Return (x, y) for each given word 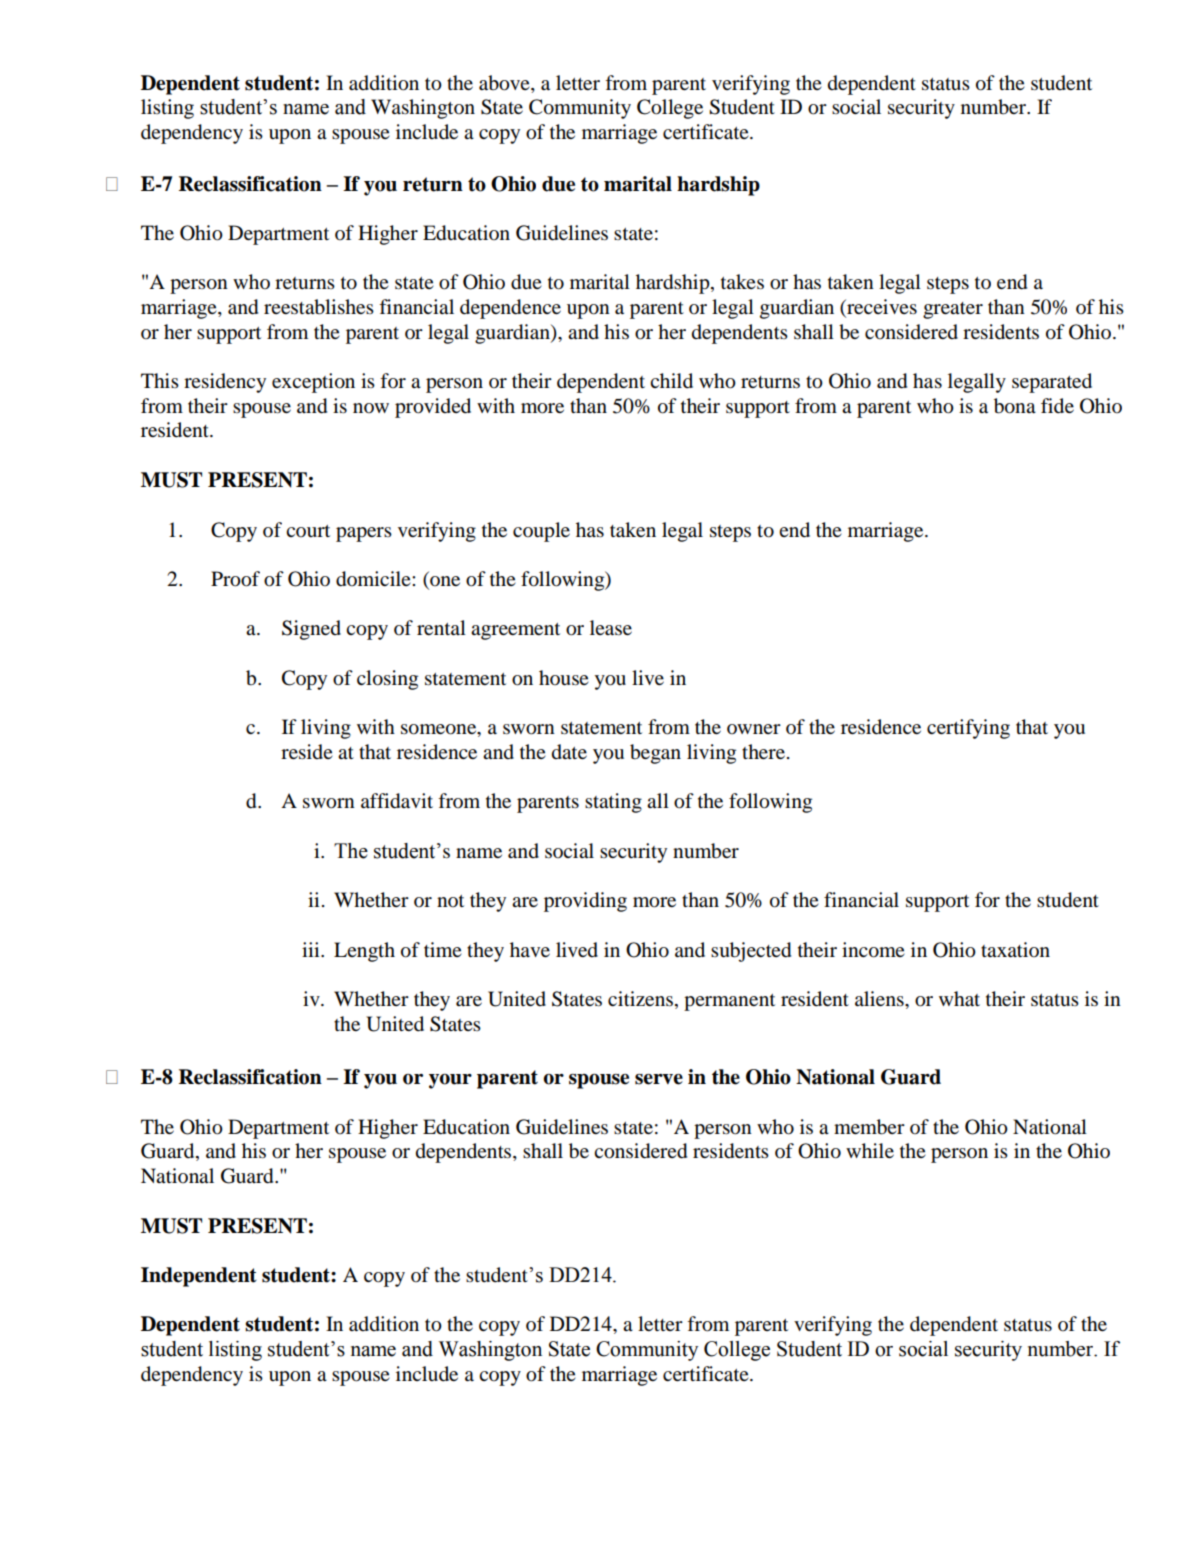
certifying (968, 729)
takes (742, 281)
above (505, 84)
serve (659, 1079)
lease (611, 628)
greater (953, 310)
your (450, 1081)
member (869, 1127)
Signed (311, 630)
